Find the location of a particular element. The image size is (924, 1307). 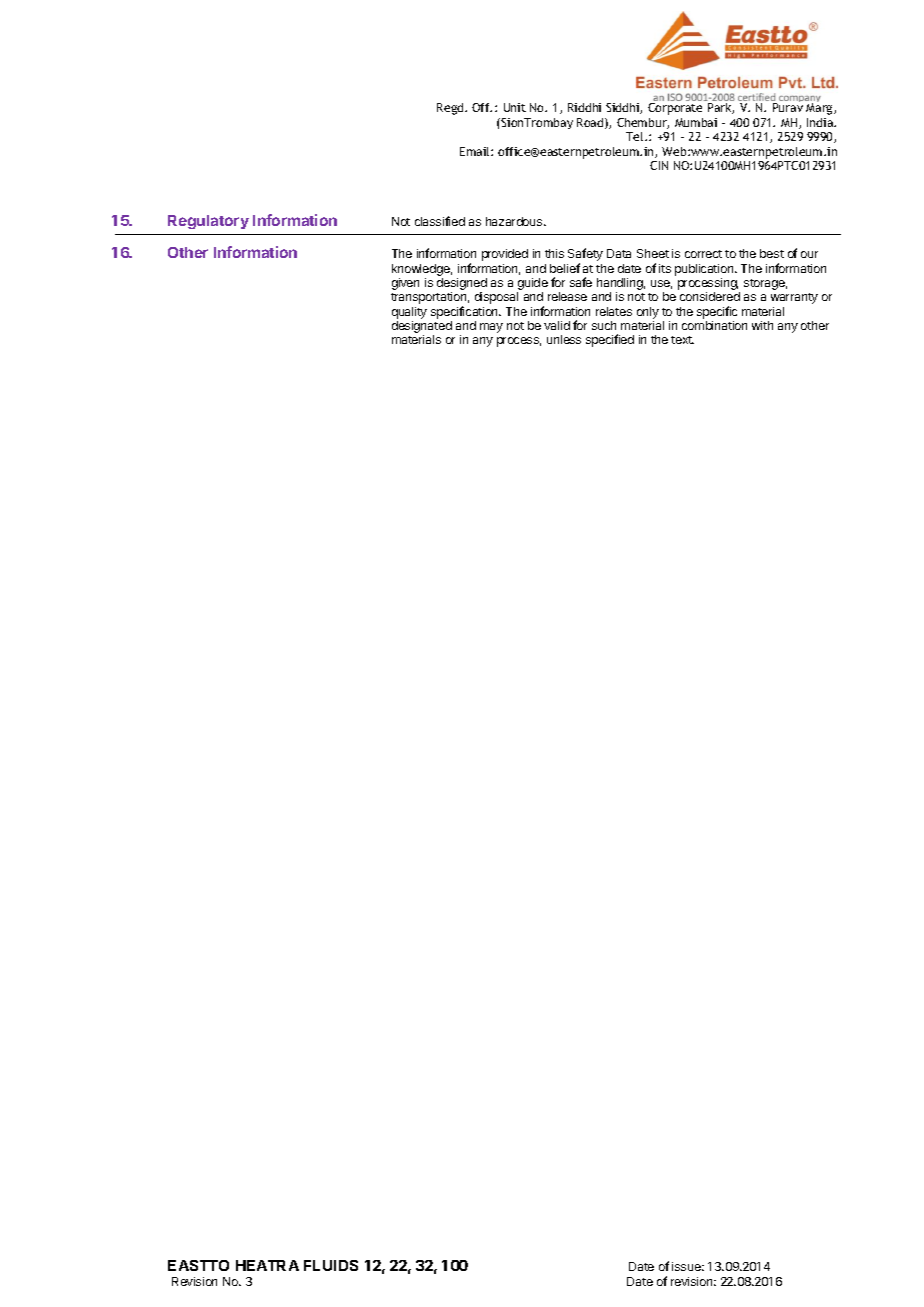

specified is located at coordinates (610, 340).
